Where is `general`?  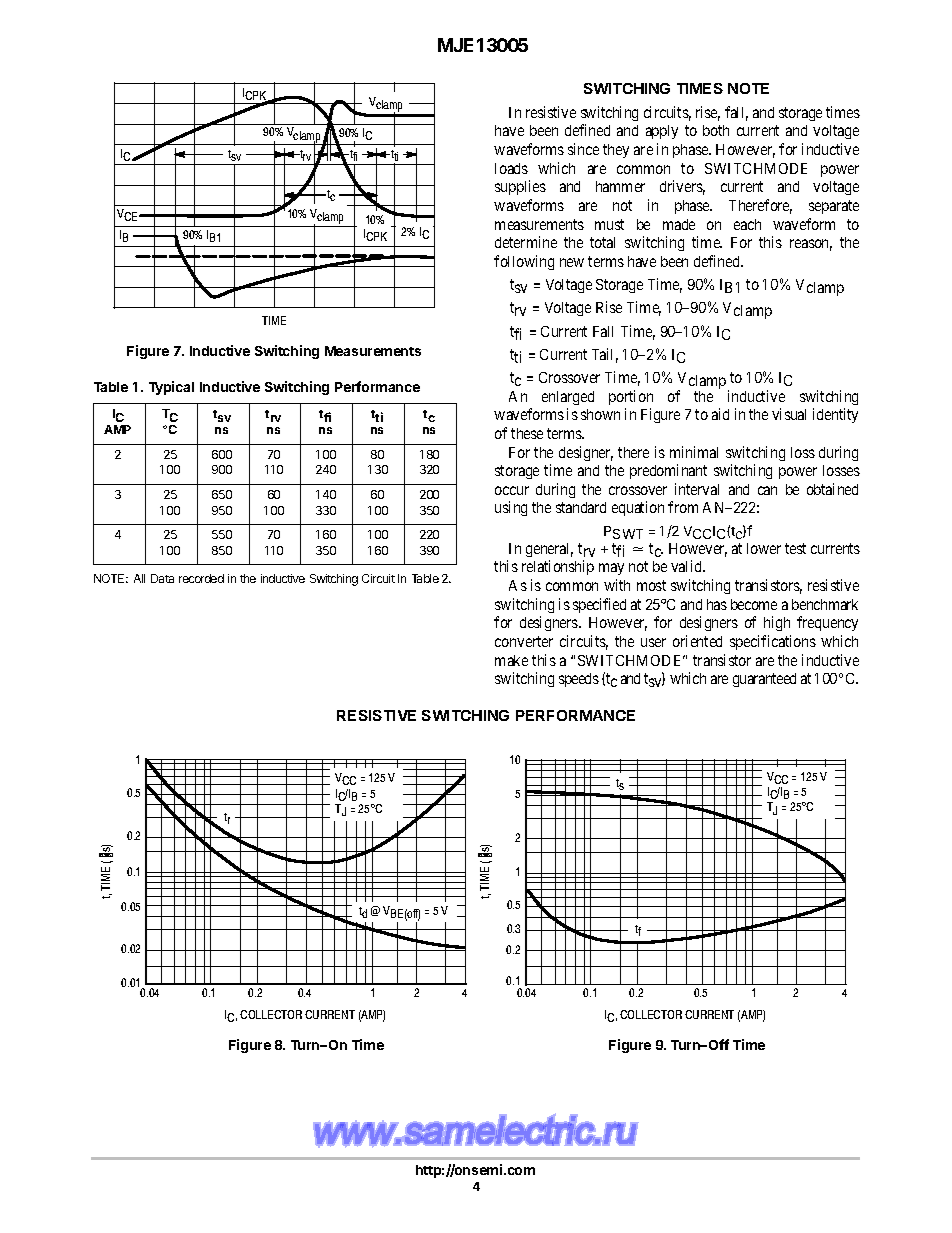
general is located at coordinates (549, 550).
